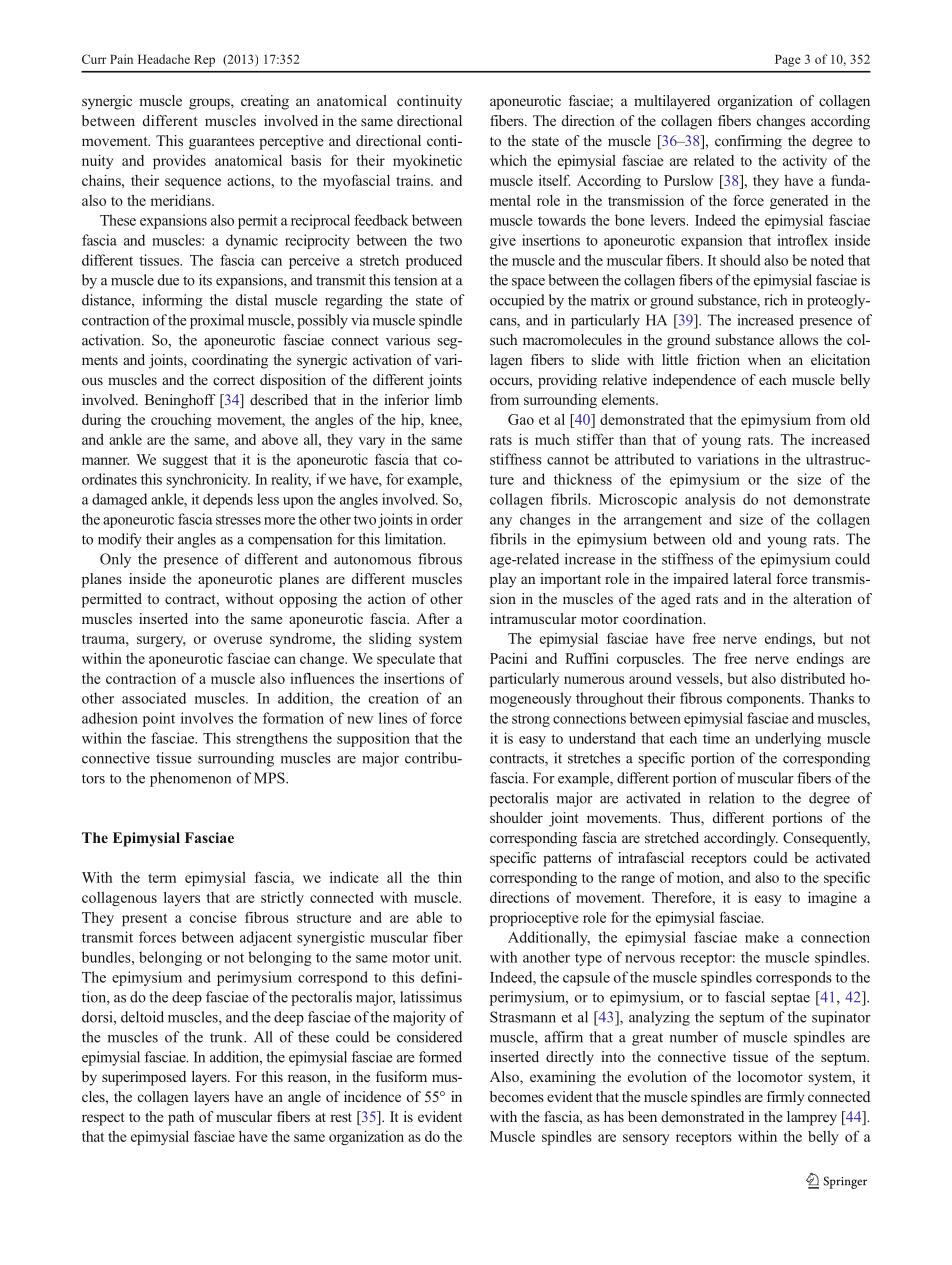 The width and height of the screenshot is (952, 1265). What do you see at coordinates (217, 321) in the screenshot?
I see `proximal` at bounding box center [217, 321].
